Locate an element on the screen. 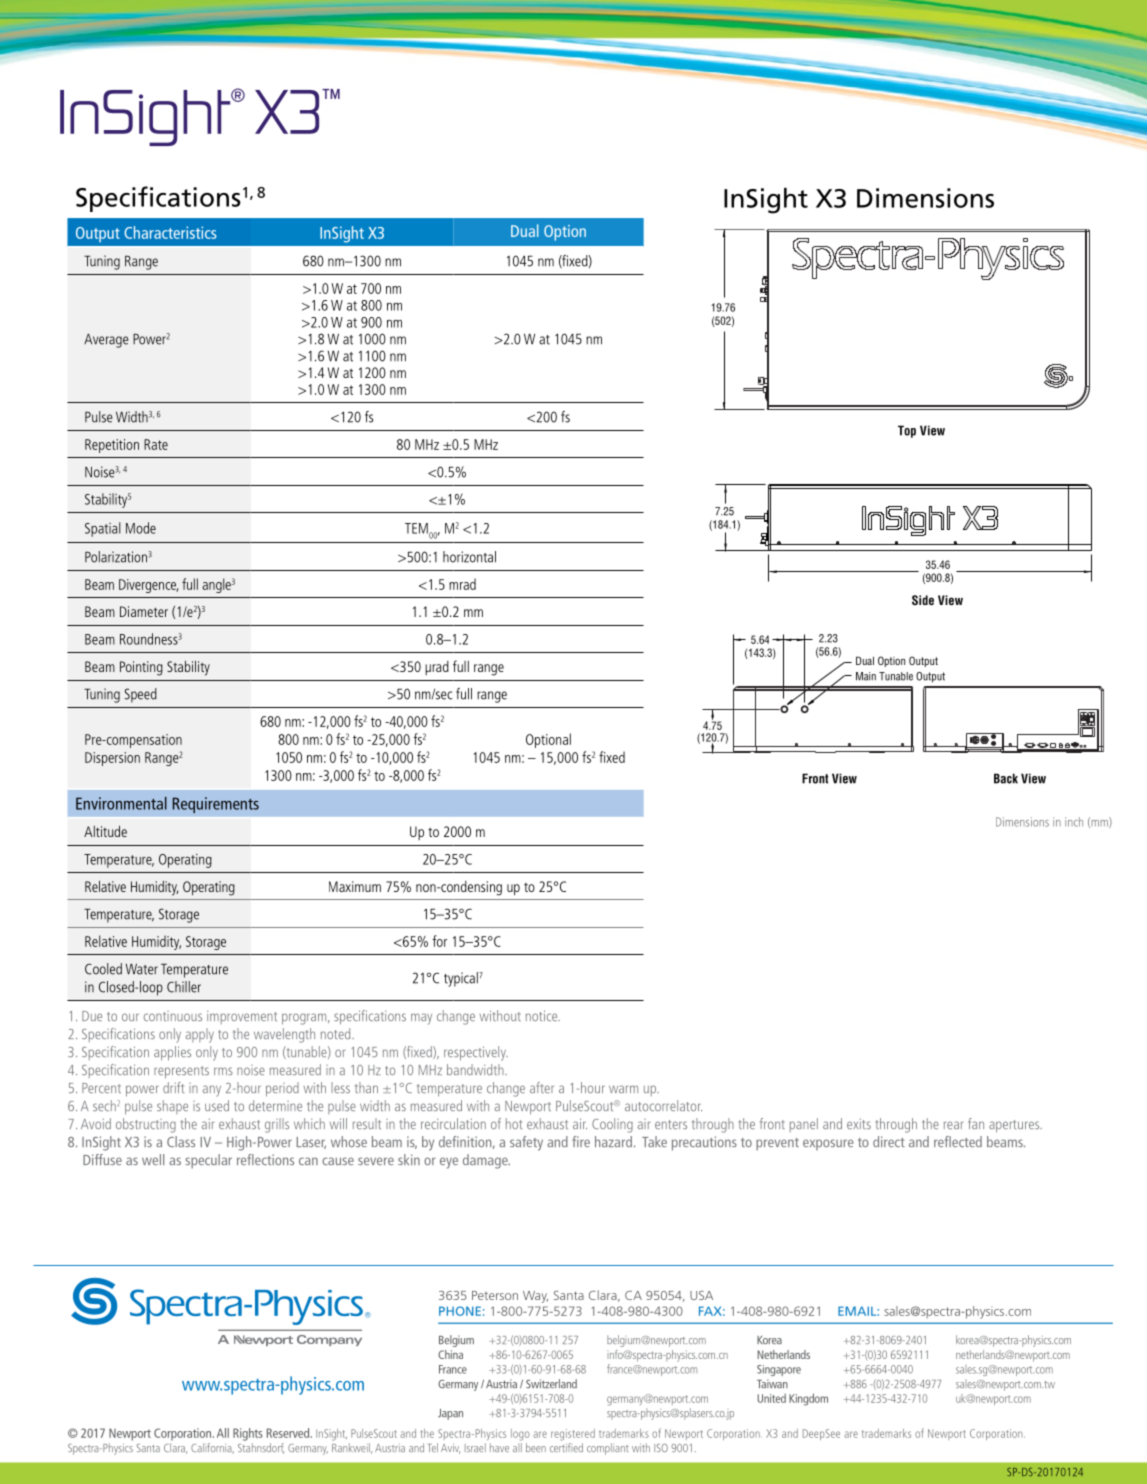 The width and height of the screenshot is (1147, 1484). United is located at coordinates (771, 1398).
